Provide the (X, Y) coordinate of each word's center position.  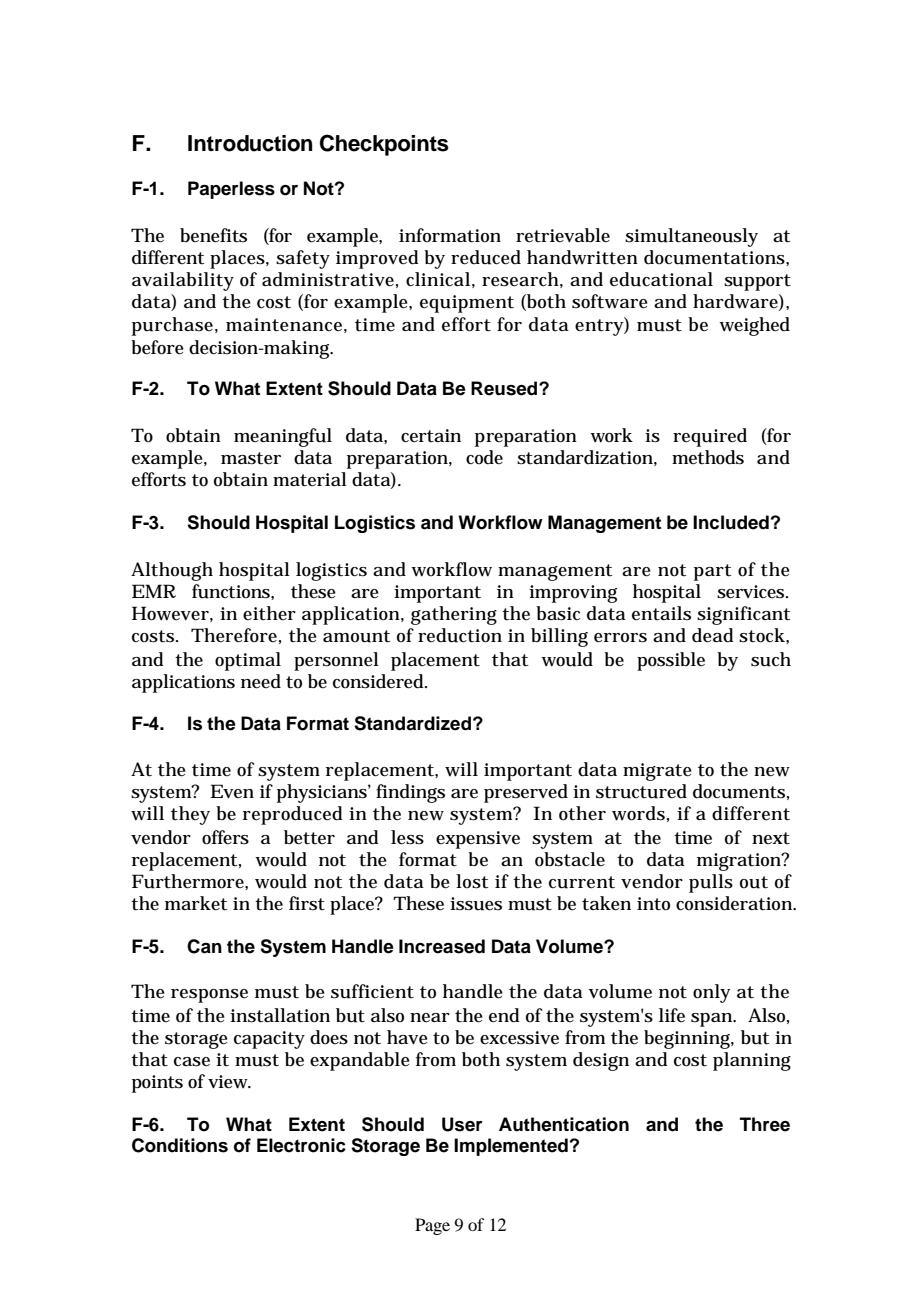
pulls (711, 883)
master (251, 458)
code (484, 457)
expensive (478, 840)
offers (225, 837)
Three (765, 1124)
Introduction (250, 143)
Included (731, 522)
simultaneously (691, 237)
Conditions (180, 1145)
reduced (486, 257)
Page (432, 1226)
